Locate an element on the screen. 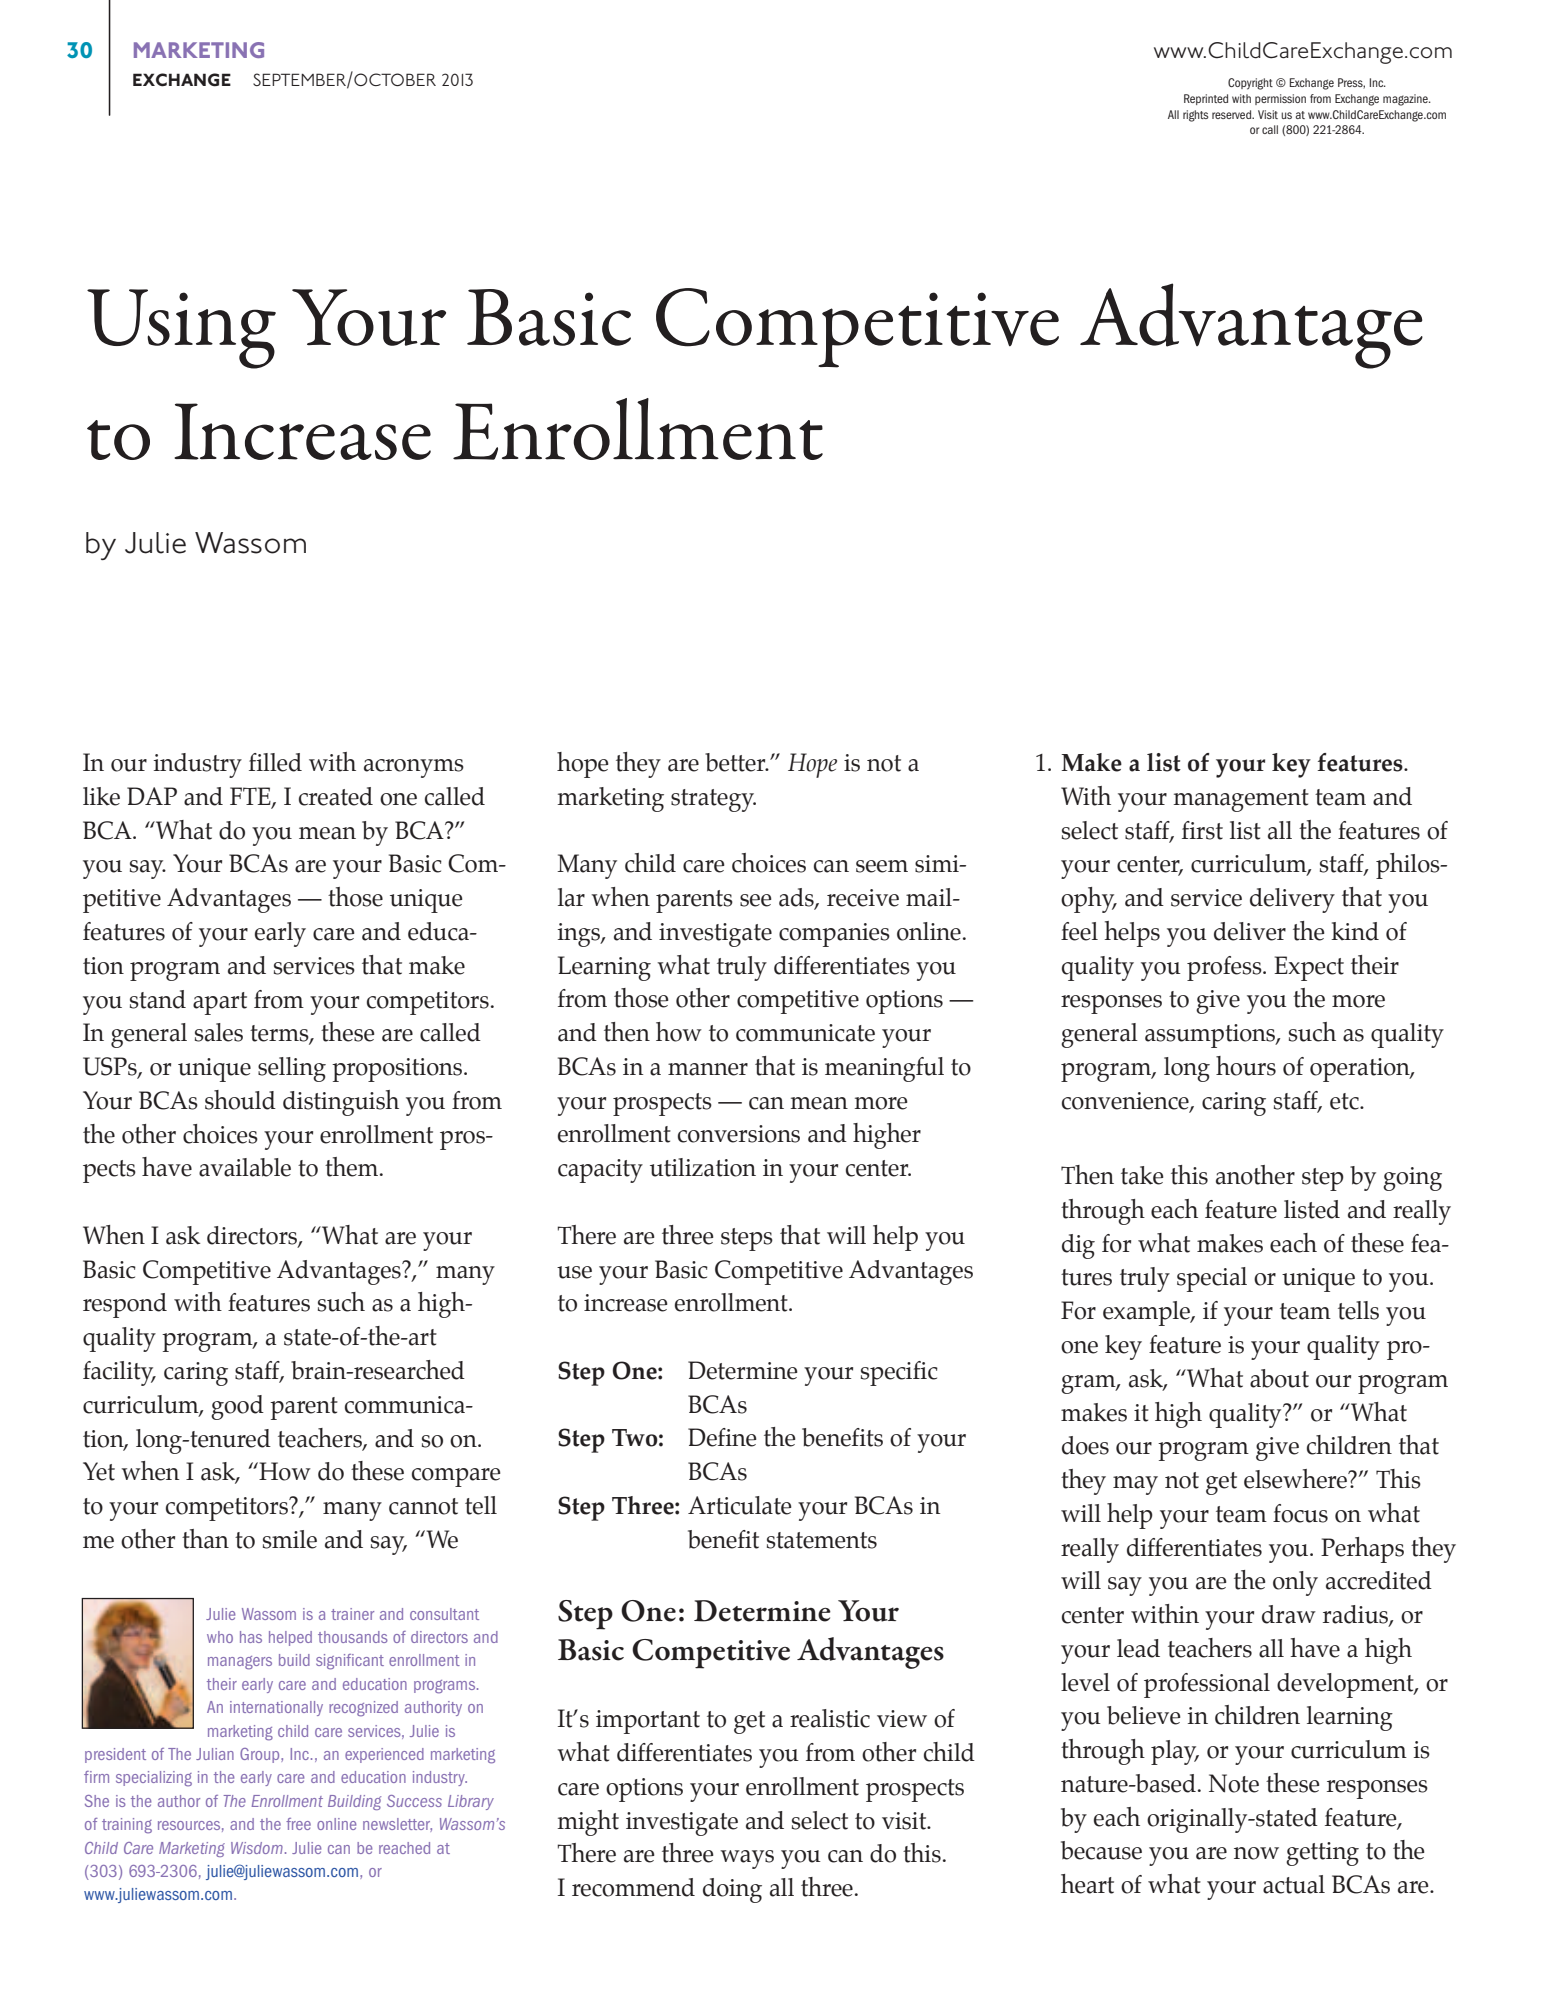  ways is located at coordinates (747, 1859).
